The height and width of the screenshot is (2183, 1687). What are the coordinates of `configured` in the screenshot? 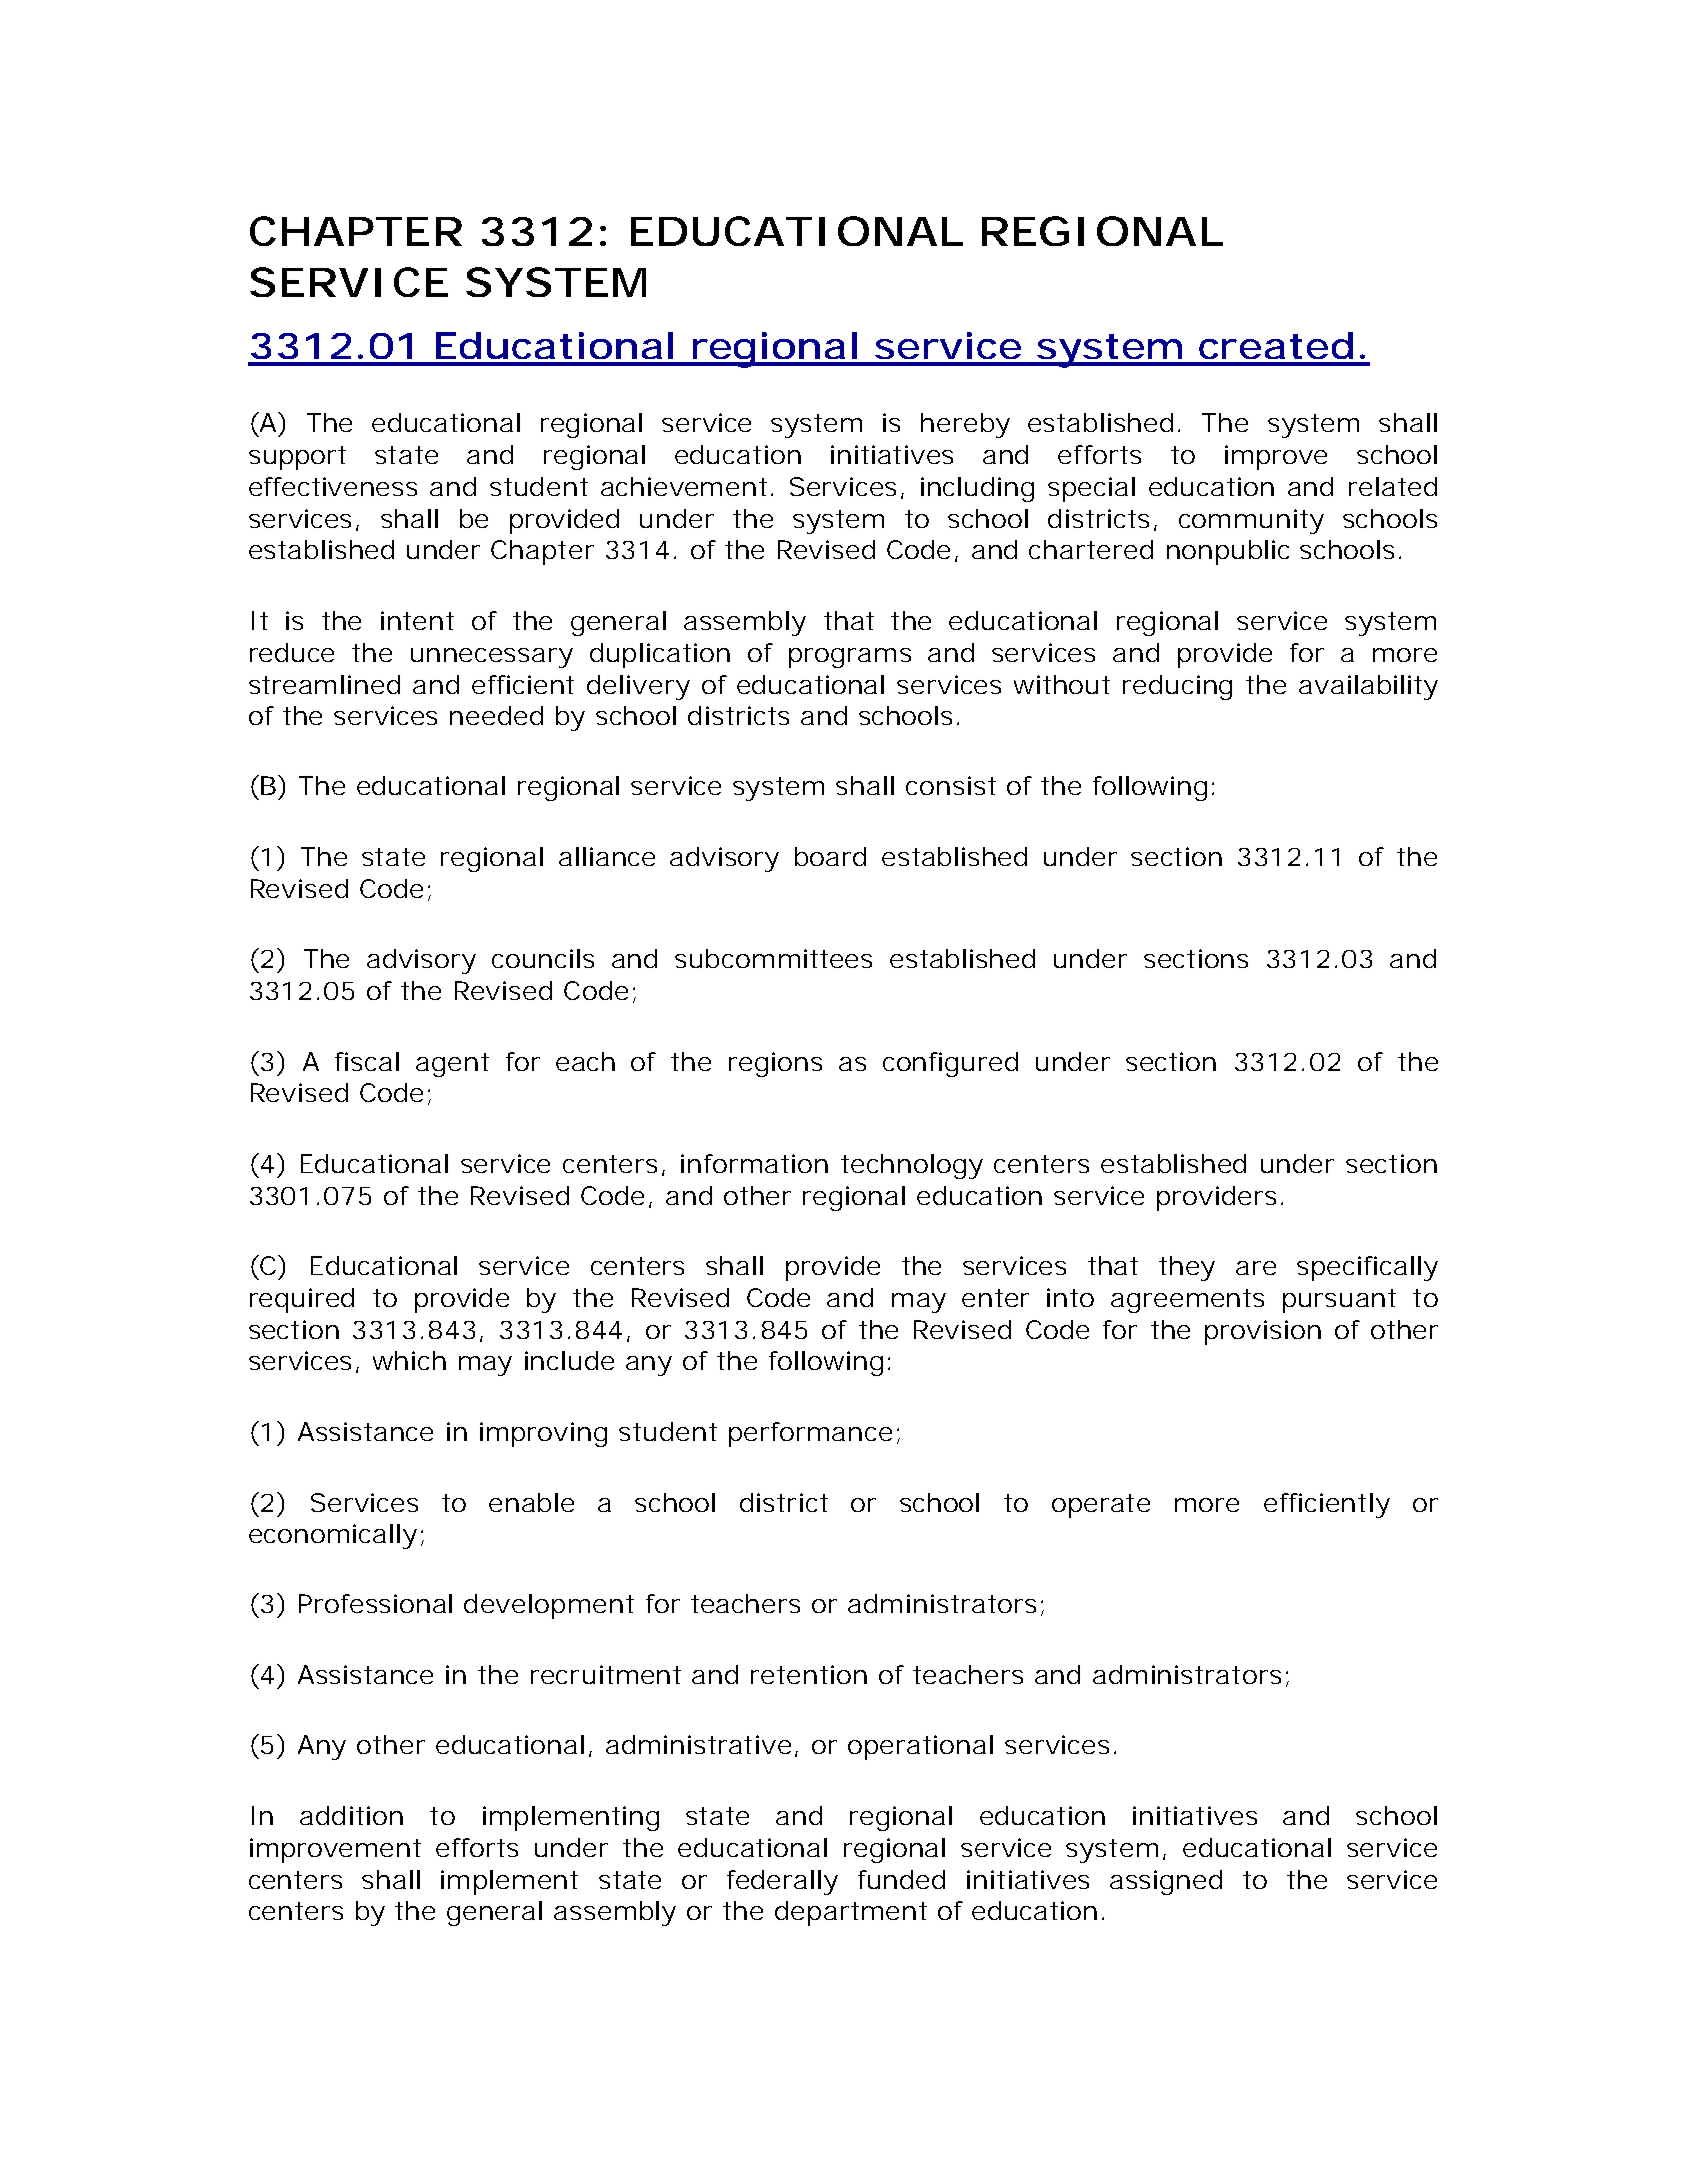 It's located at (950, 1064).
